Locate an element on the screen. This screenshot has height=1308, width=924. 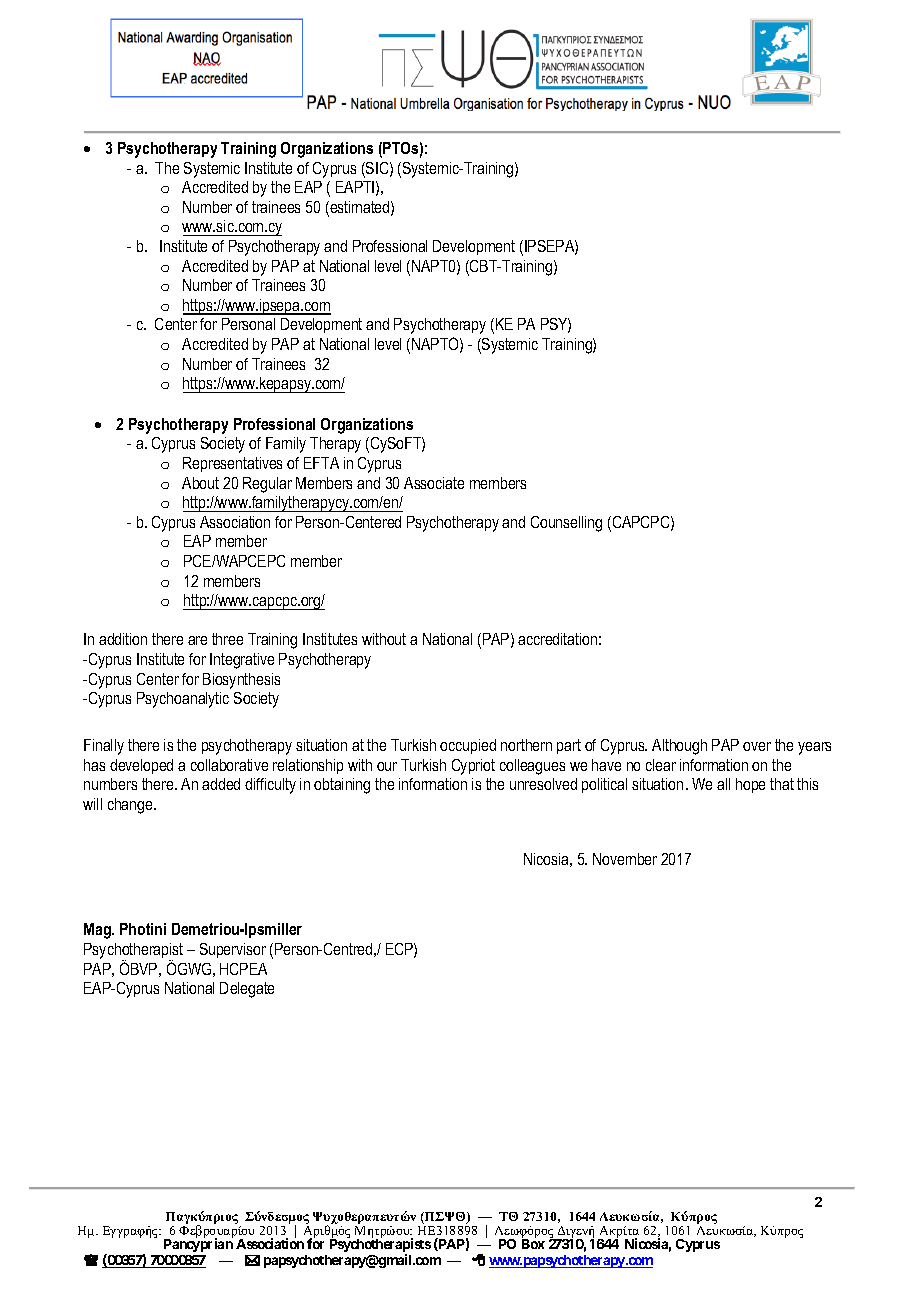
unresolved is located at coordinates (543, 784).
